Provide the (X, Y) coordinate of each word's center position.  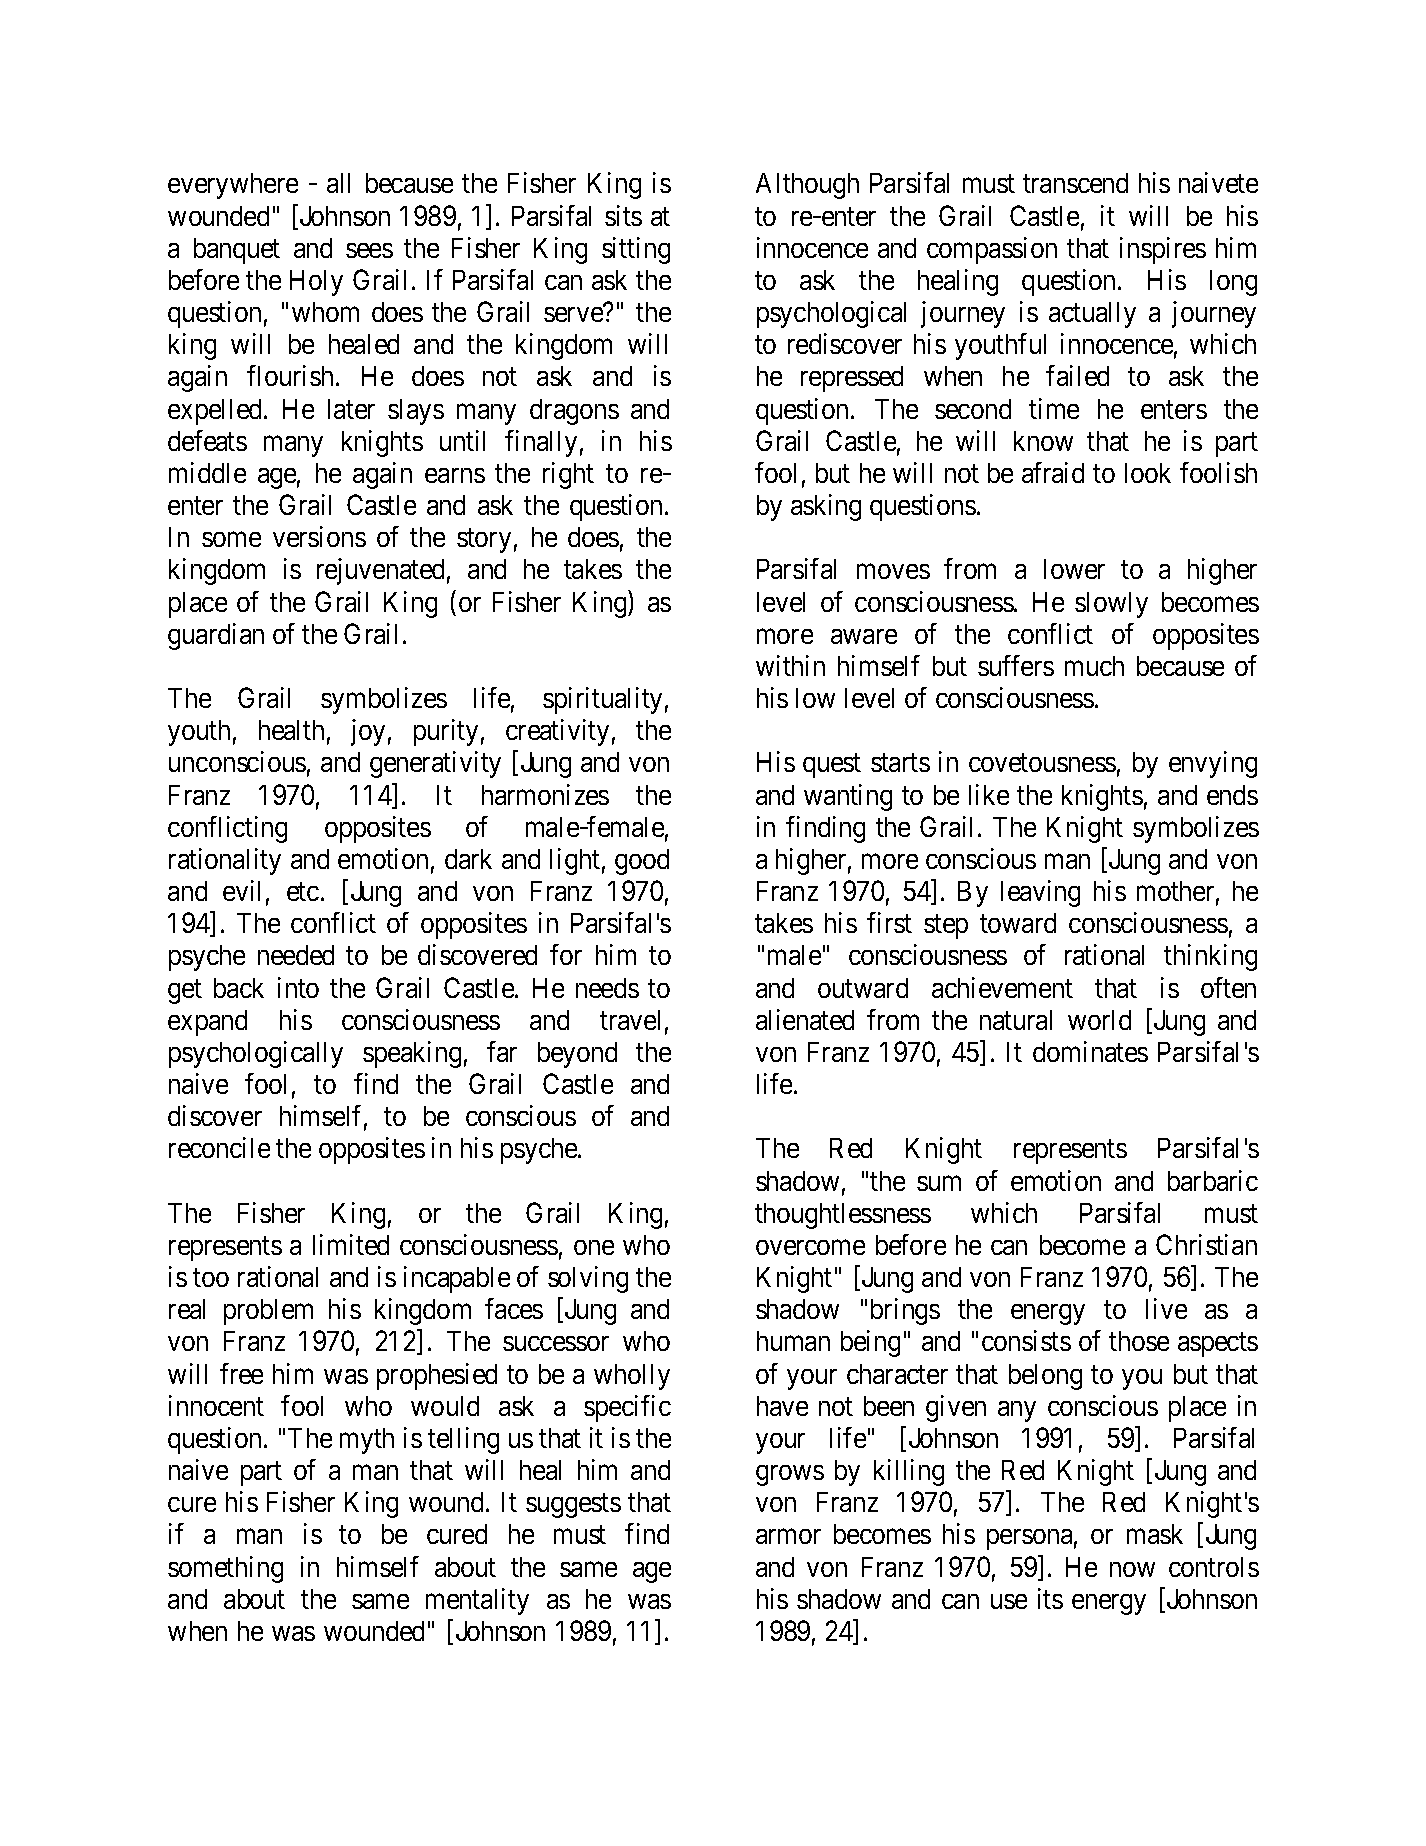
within (790, 665)
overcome (810, 1247)
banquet (237, 251)
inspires (1163, 250)
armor (788, 1537)
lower (1074, 569)
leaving (1040, 893)
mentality (477, 1601)
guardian (216, 636)
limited (351, 1244)
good (642, 862)
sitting (636, 250)
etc (303, 892)
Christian (1206, 1244)
